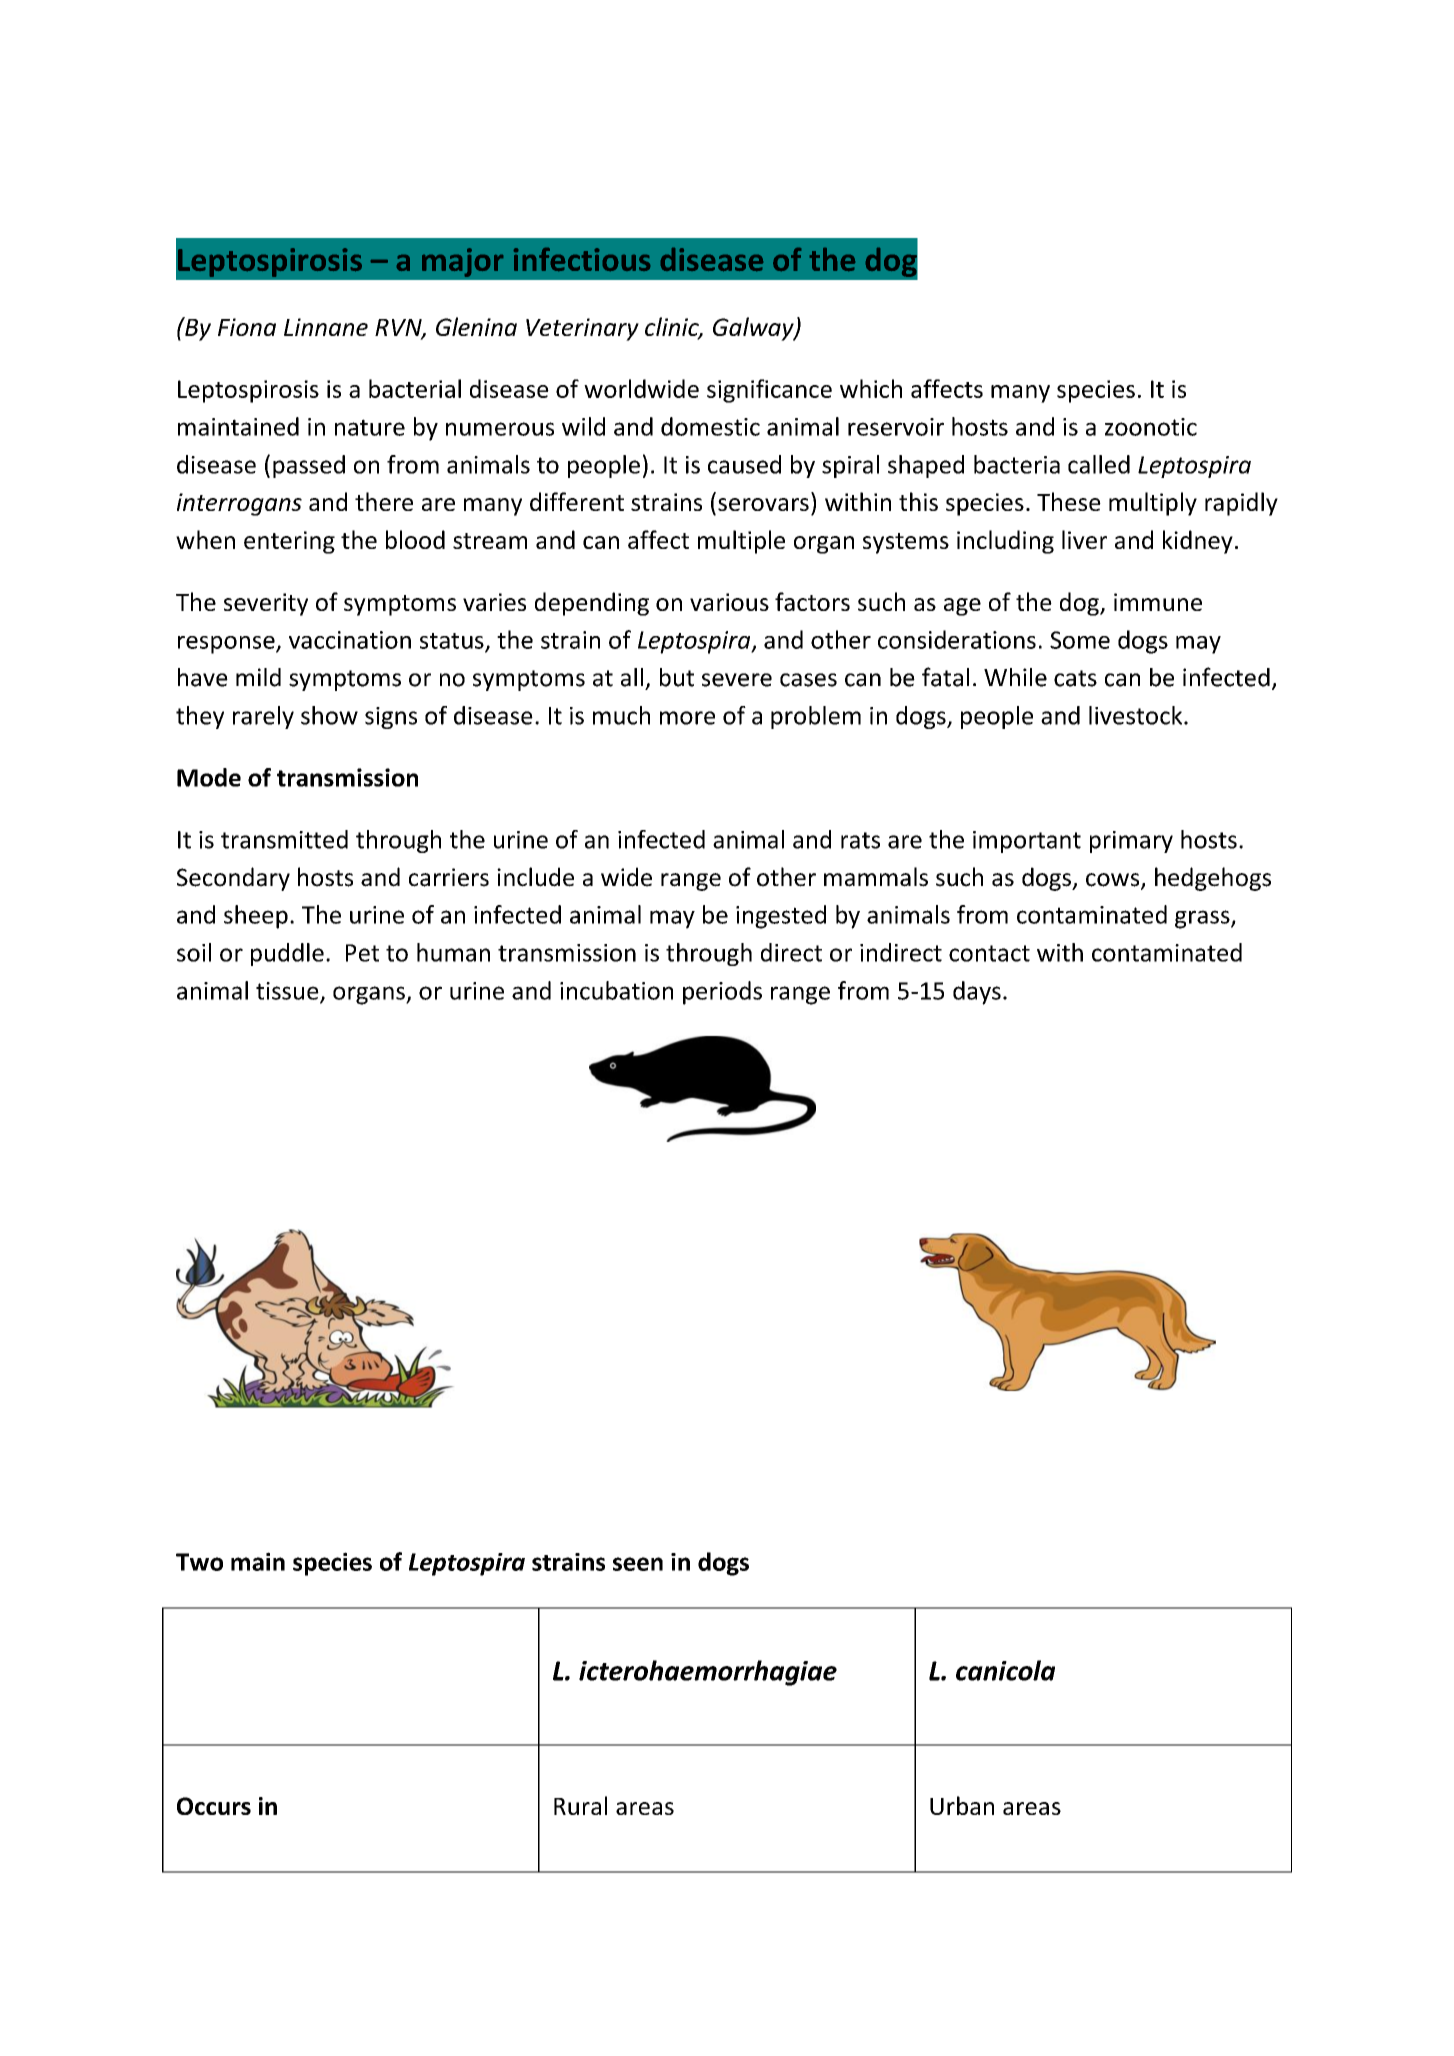 Image resolution: width=1454 pixels, height=2056 pixels. I want to click on more, so click(687, 718).
